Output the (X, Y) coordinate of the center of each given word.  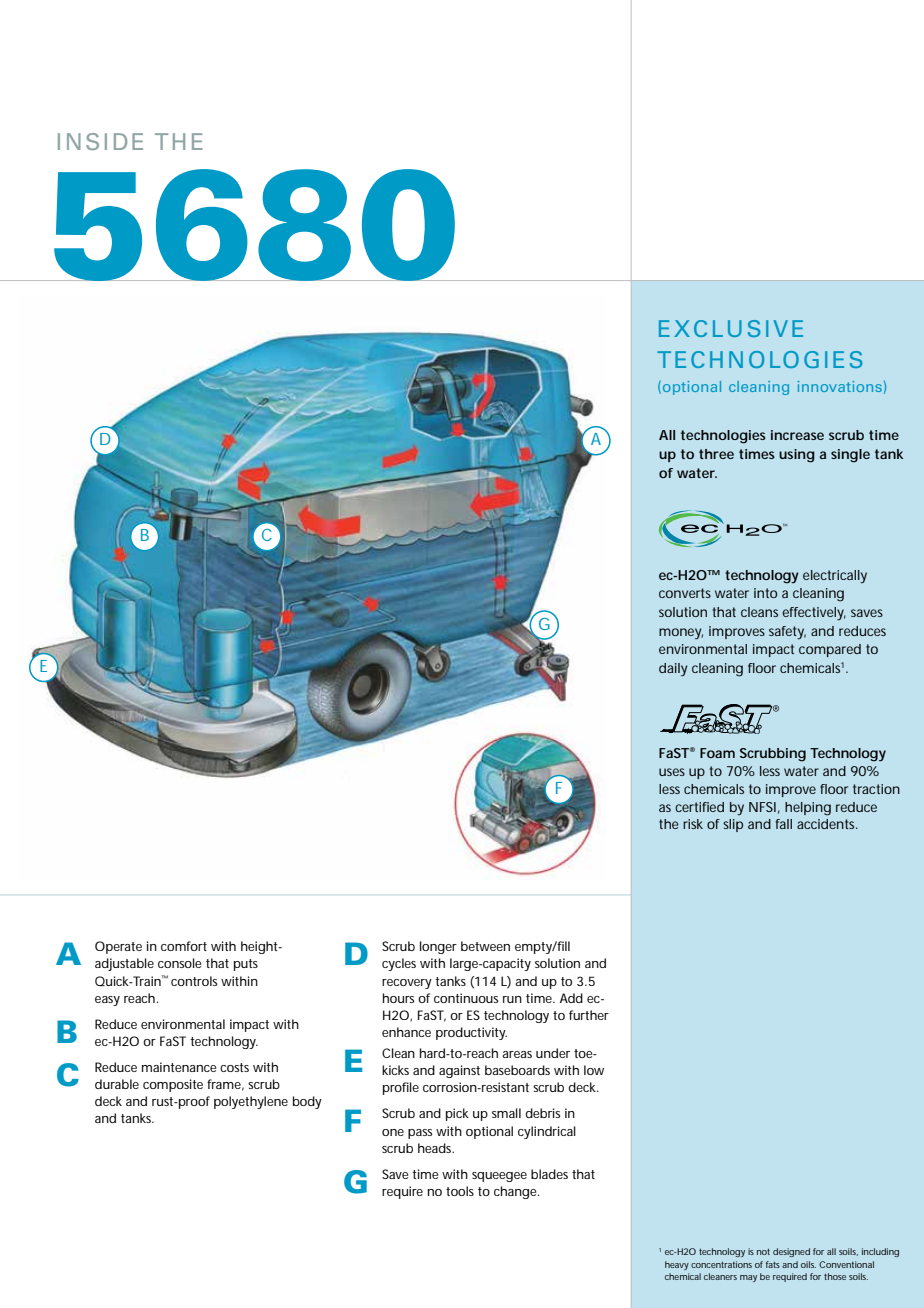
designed (791, 1252)
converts (685, 593)
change (516, 1192)
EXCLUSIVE (731, 328)
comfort (184, 946)
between (485, 946)
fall (784, 824)
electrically (835, 576)
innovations (840, 386)
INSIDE (100, 141)
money (681, 634)
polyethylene (251, 1102)
